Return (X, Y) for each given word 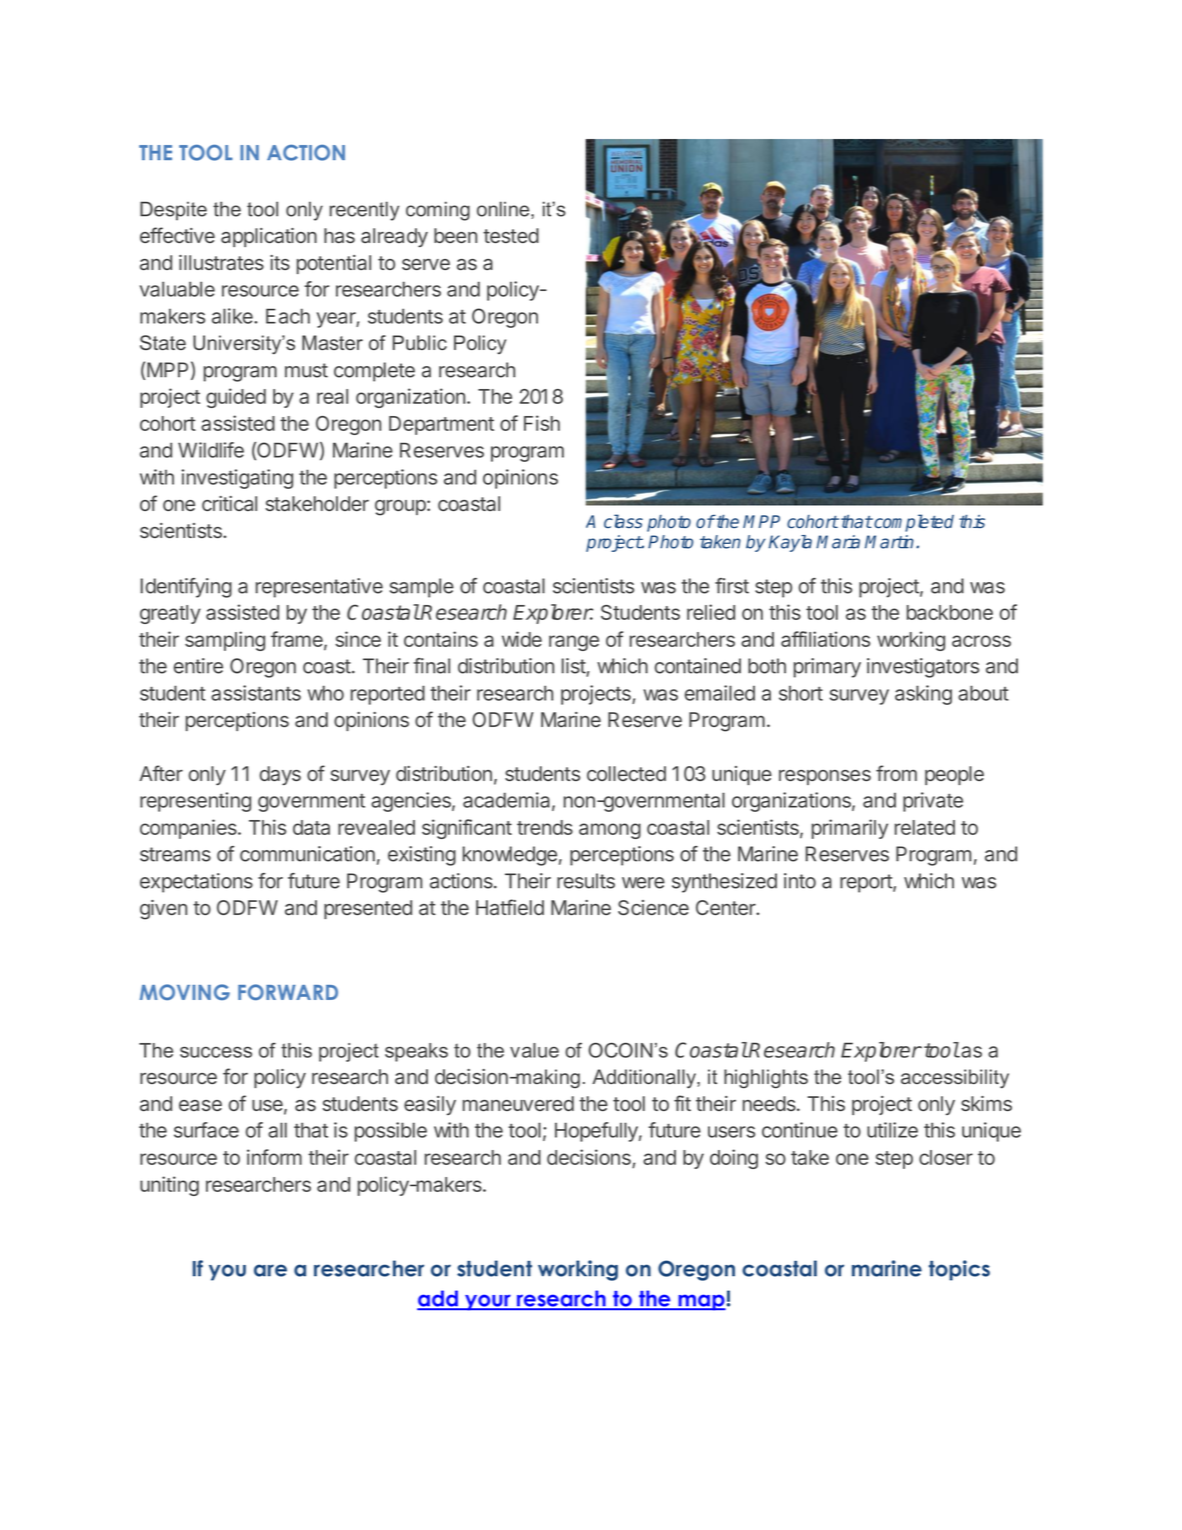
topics (959, 1270)
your (488, 1302)
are (270, 1270)
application (269, 237)
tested (511, 235)
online (504, 210)
